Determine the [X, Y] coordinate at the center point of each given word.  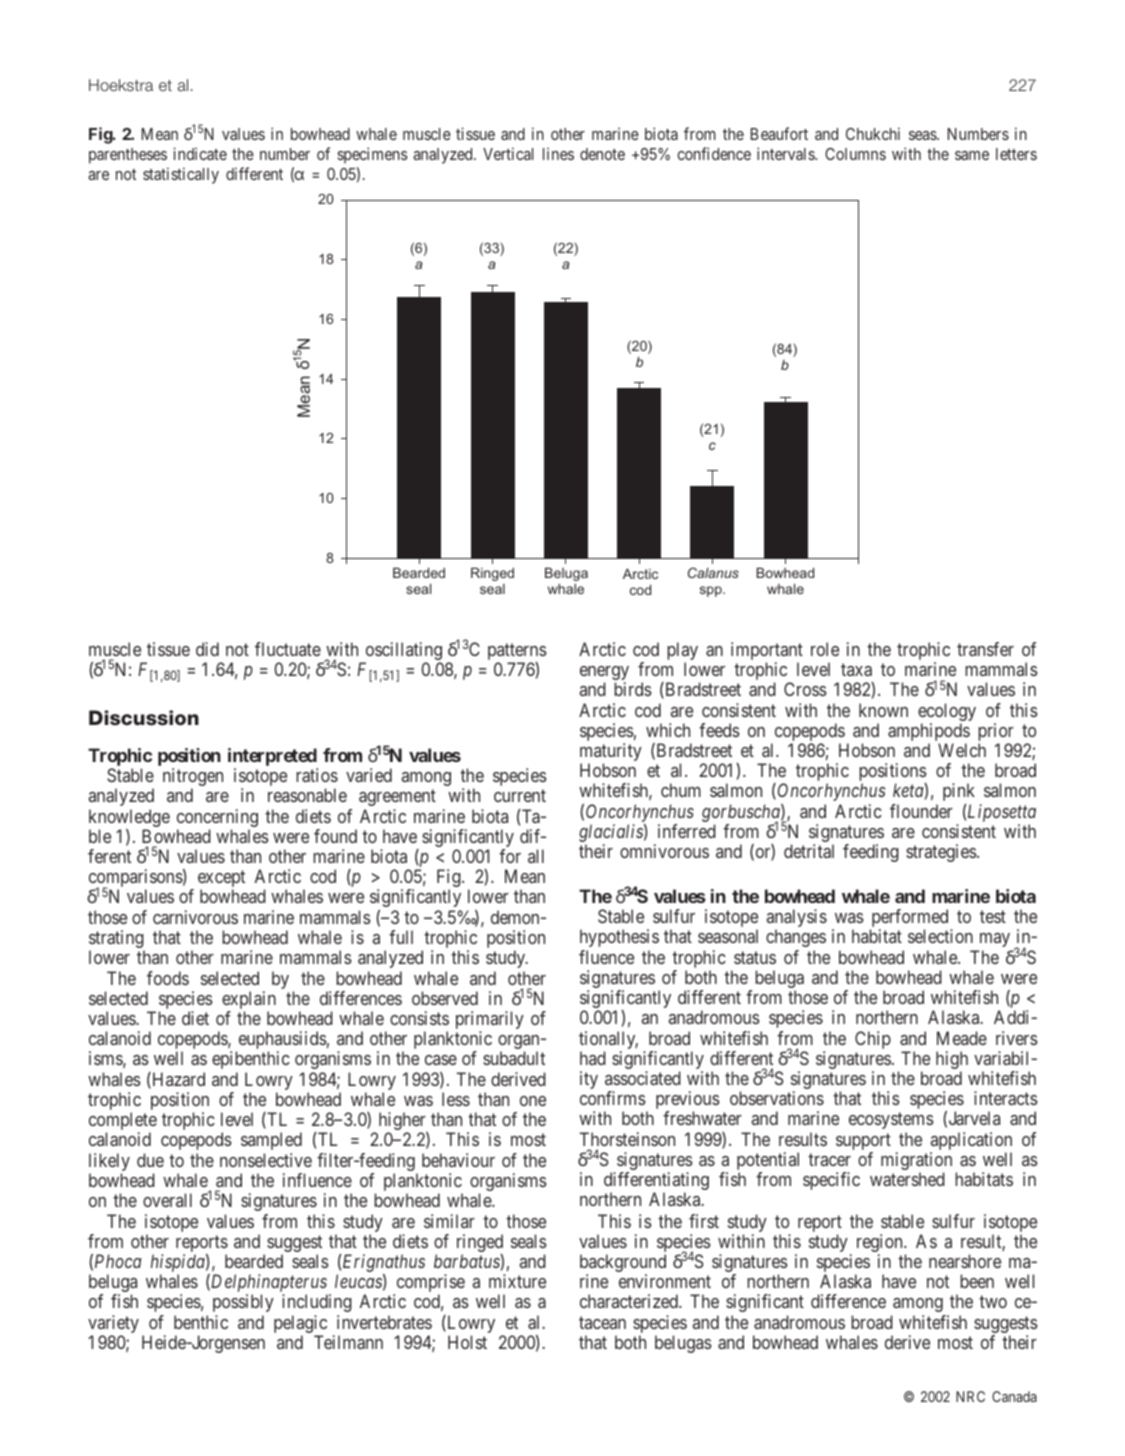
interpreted [273, 758]
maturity [611, 753]
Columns [855, 154]
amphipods [929, 733]
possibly [243, 1303]
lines [558, 154]
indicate [200, 153]
